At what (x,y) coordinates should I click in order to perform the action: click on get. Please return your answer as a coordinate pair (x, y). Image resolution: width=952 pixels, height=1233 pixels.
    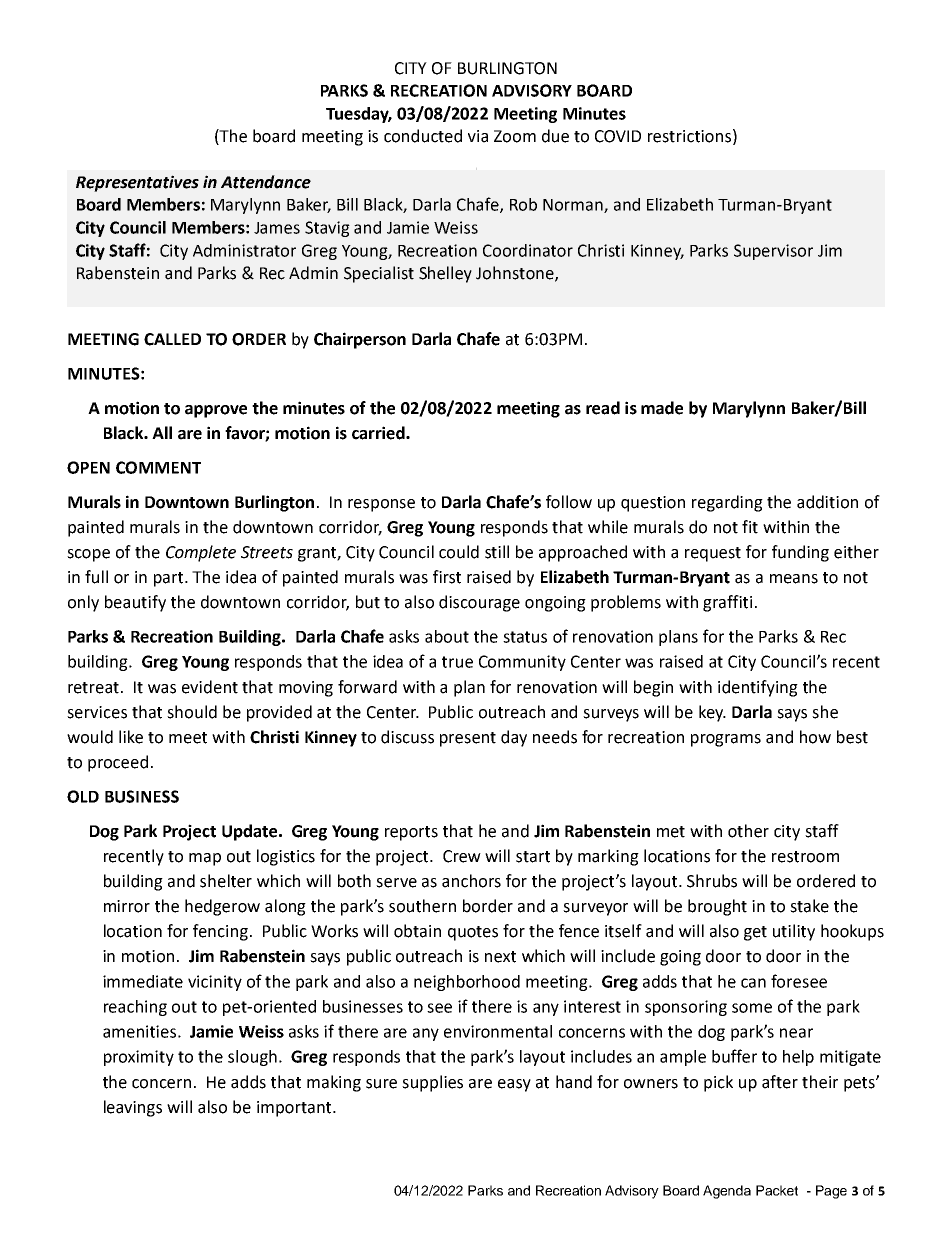
    Looking at the image, I should click on (755, 933).
